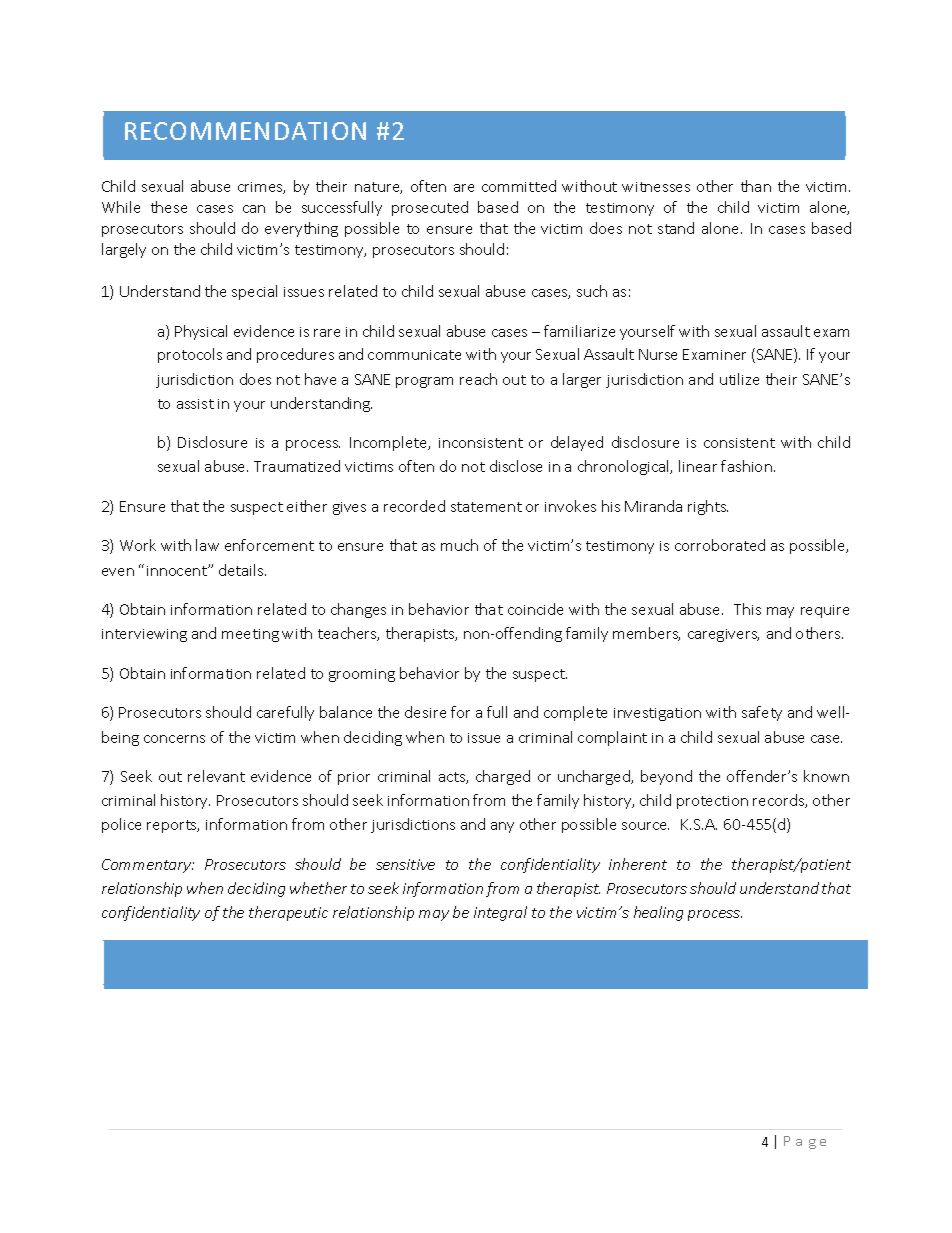 The image size is (952, 1233). Describe the element at coordinates (500, 913) in the image. I see `integral` at that location.
